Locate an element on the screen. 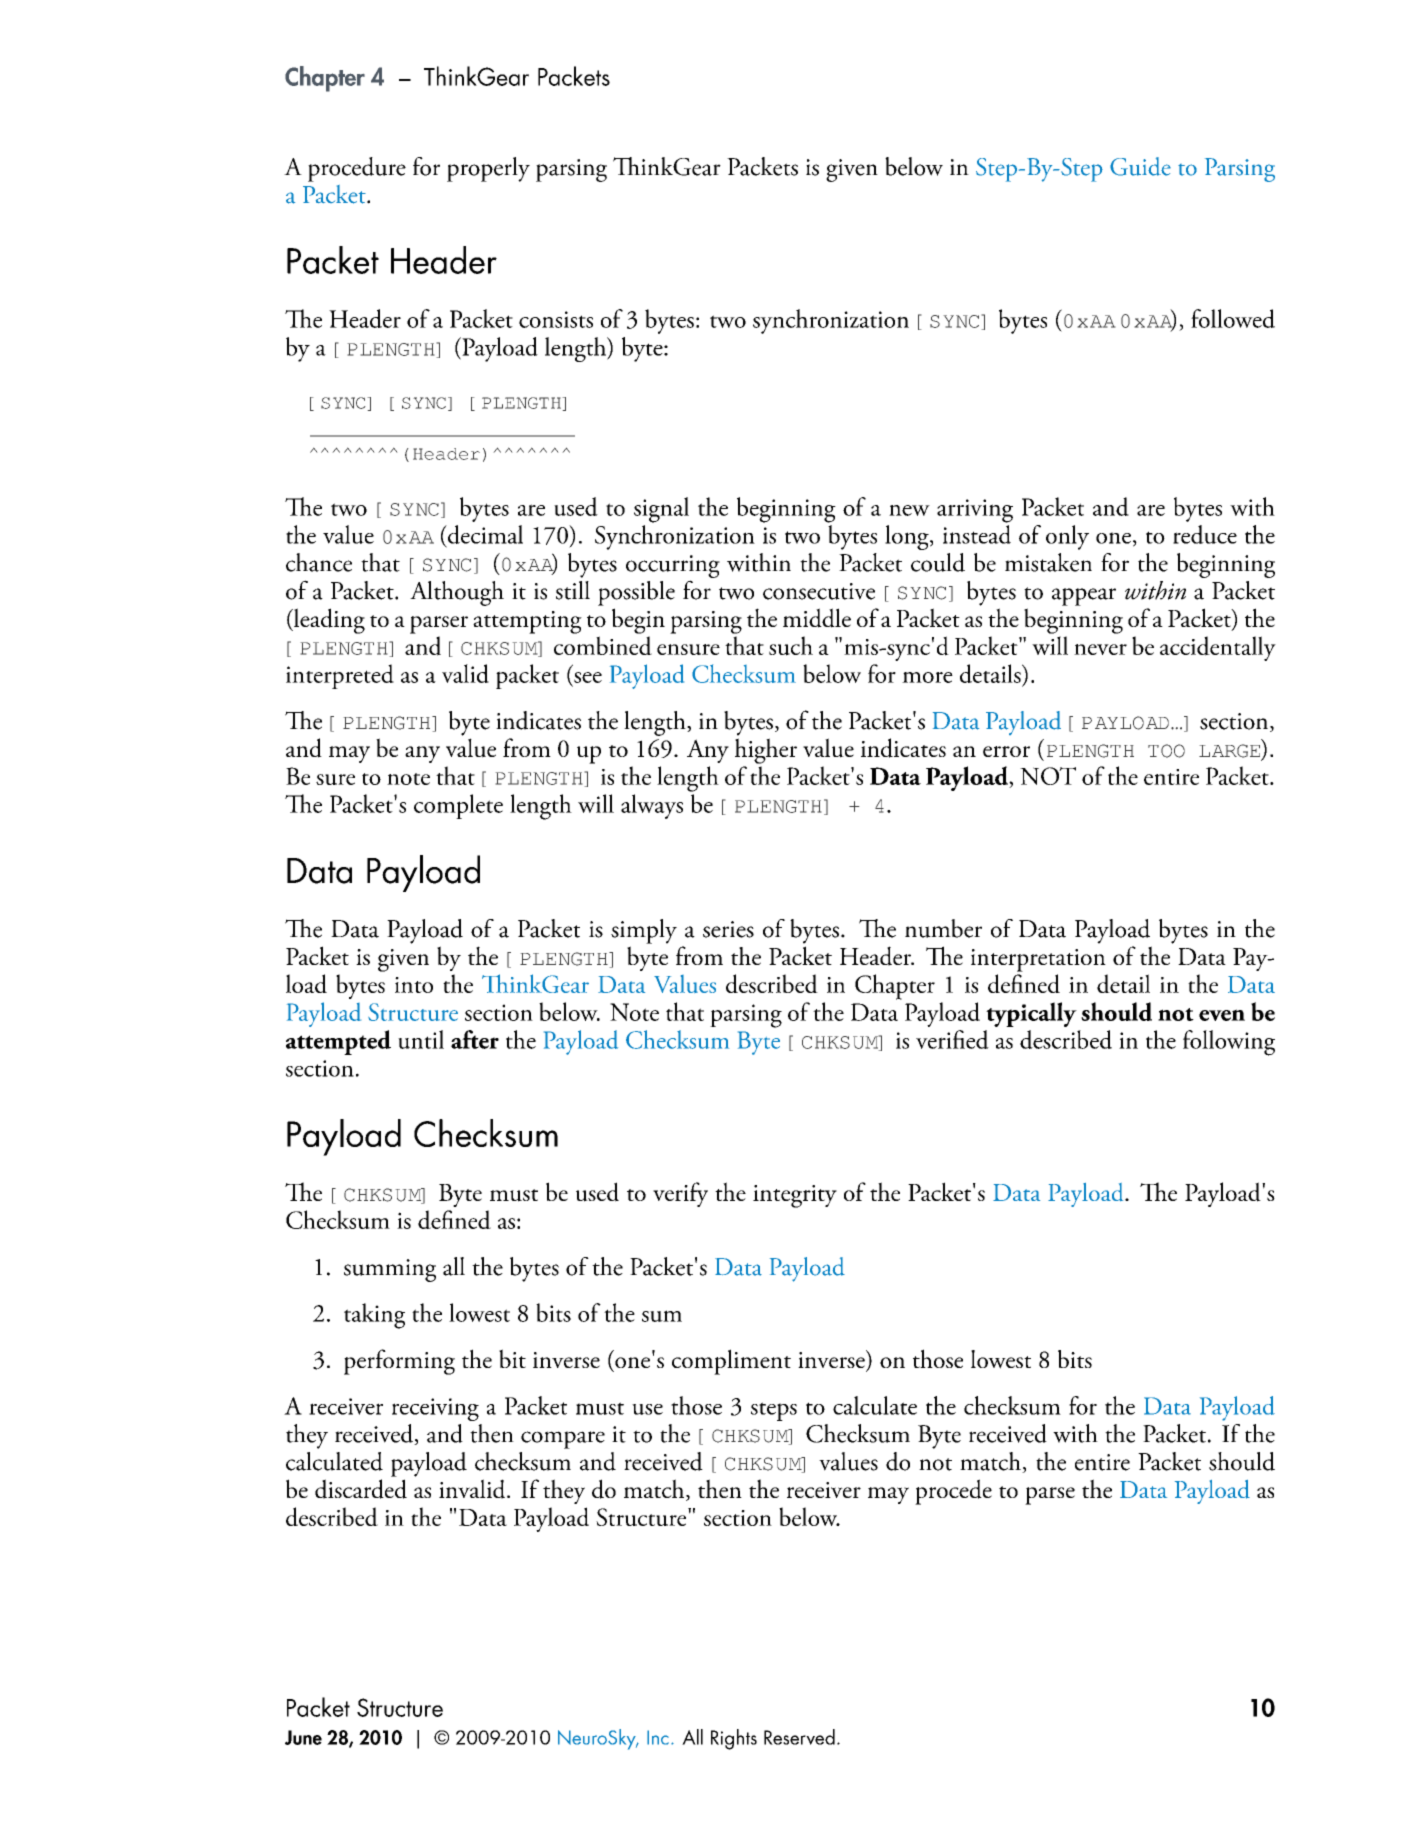 The width and height of the screenshot is (1426, 1845). Rights is located at coordinates (734, 1739).
